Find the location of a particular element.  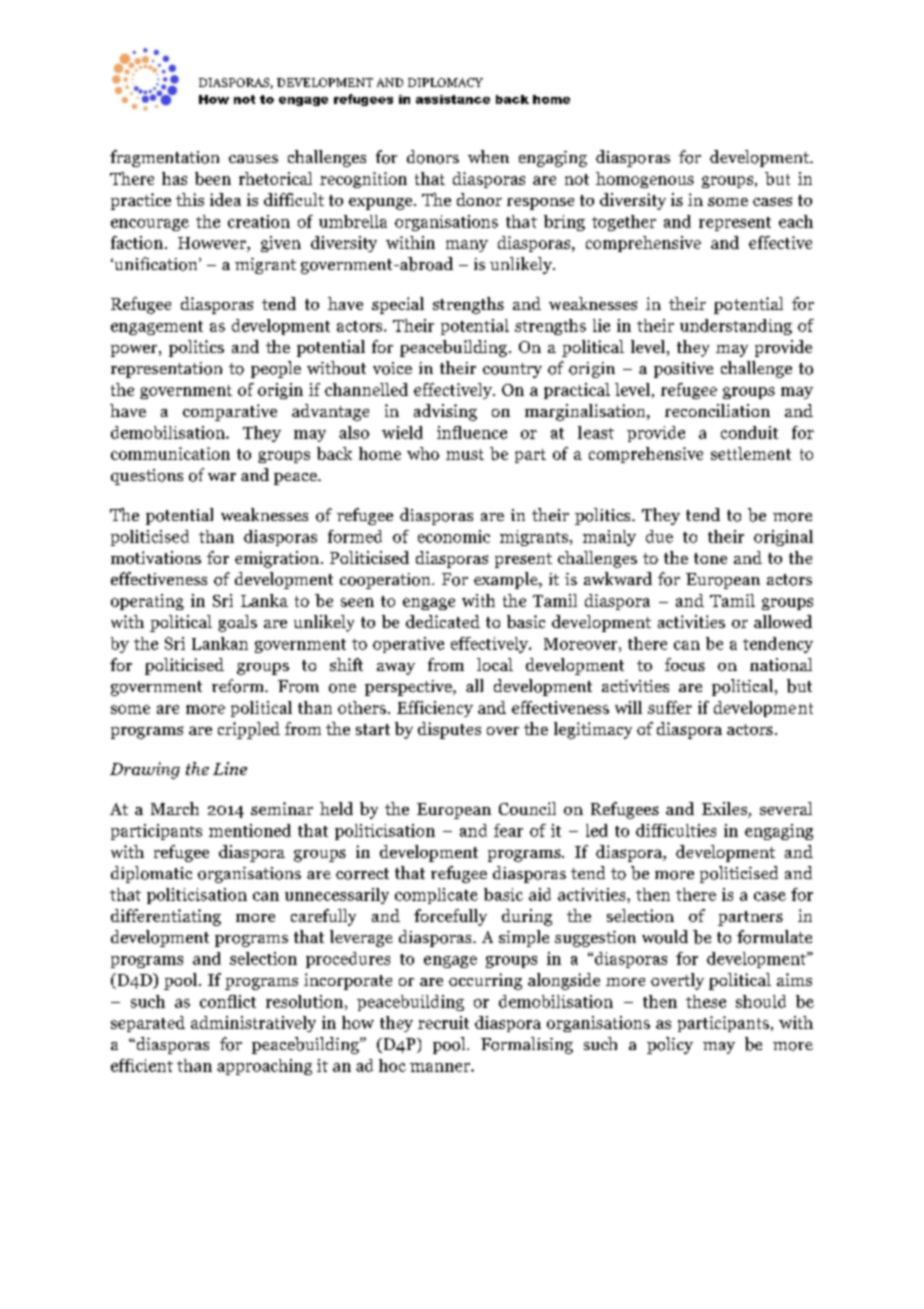

must is located at coordinates (465, 454).
